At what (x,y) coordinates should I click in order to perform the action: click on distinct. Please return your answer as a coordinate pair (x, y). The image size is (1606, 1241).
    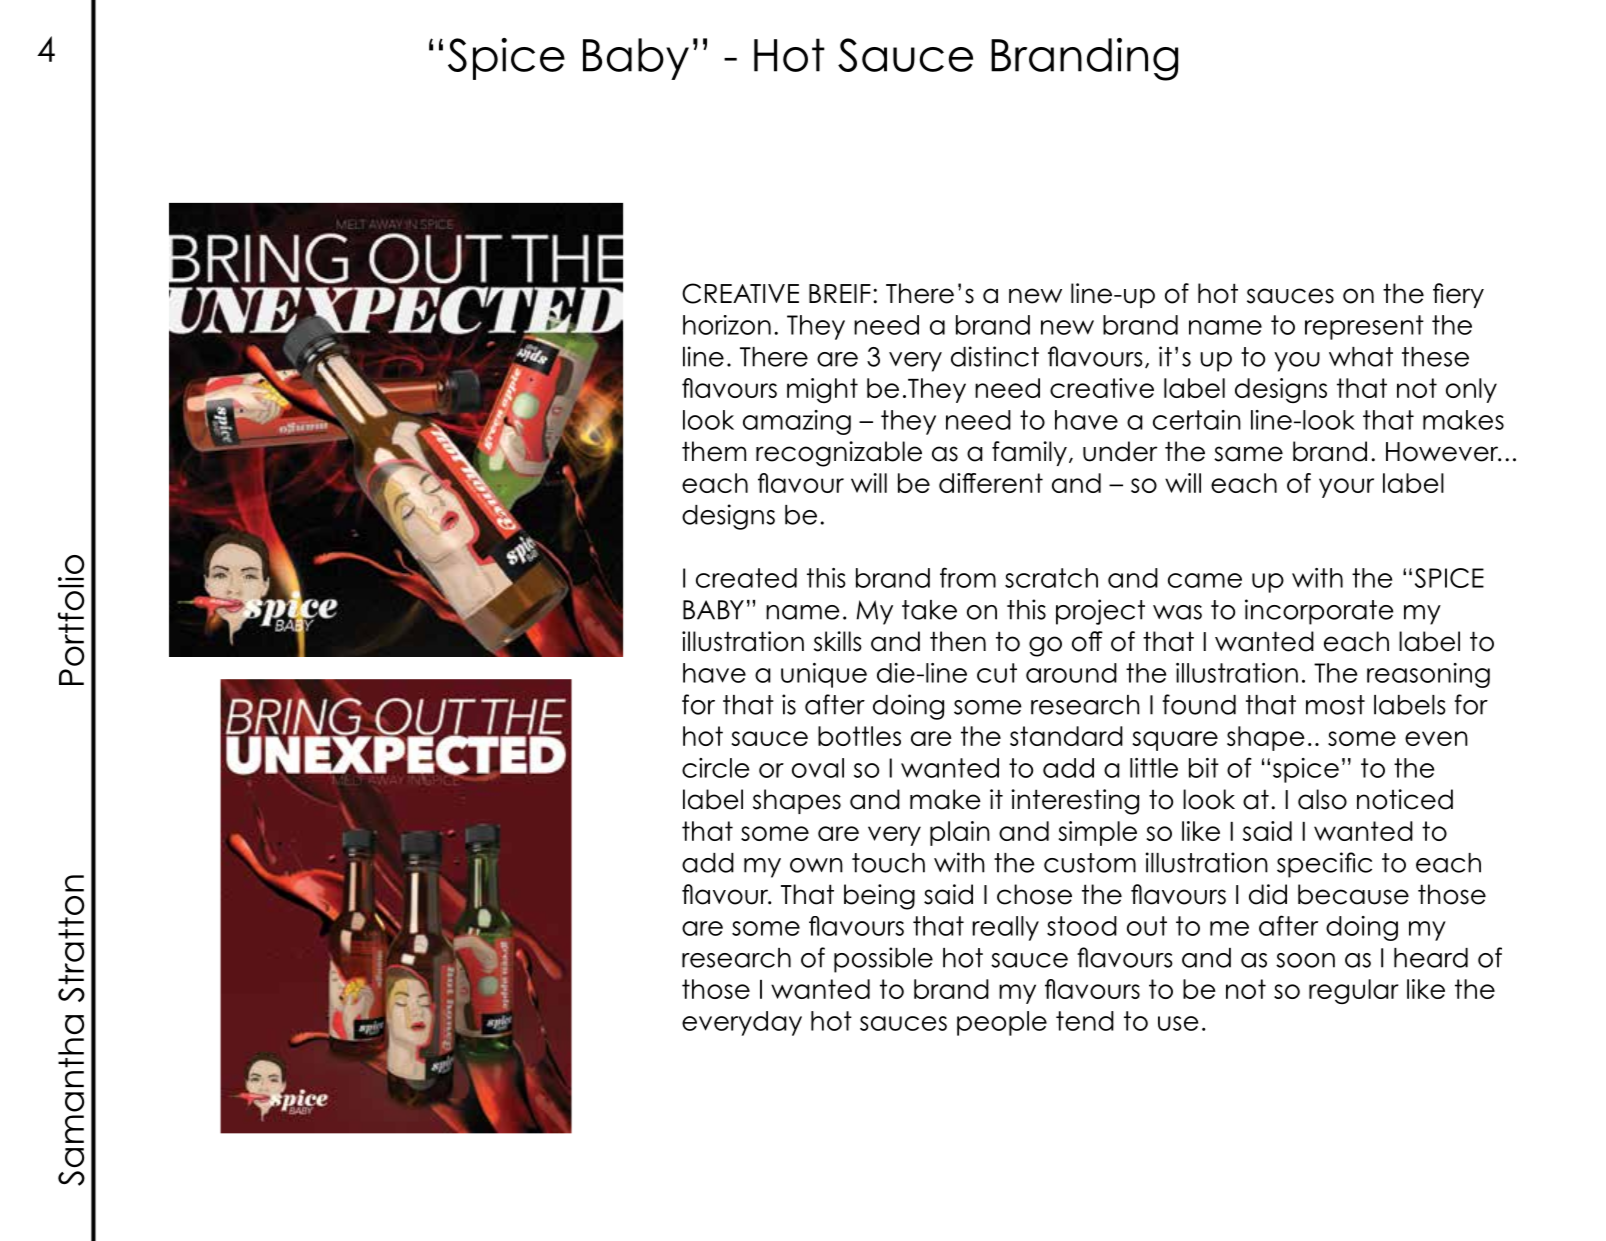
    Looking at the image, I should click on (995, 356).
